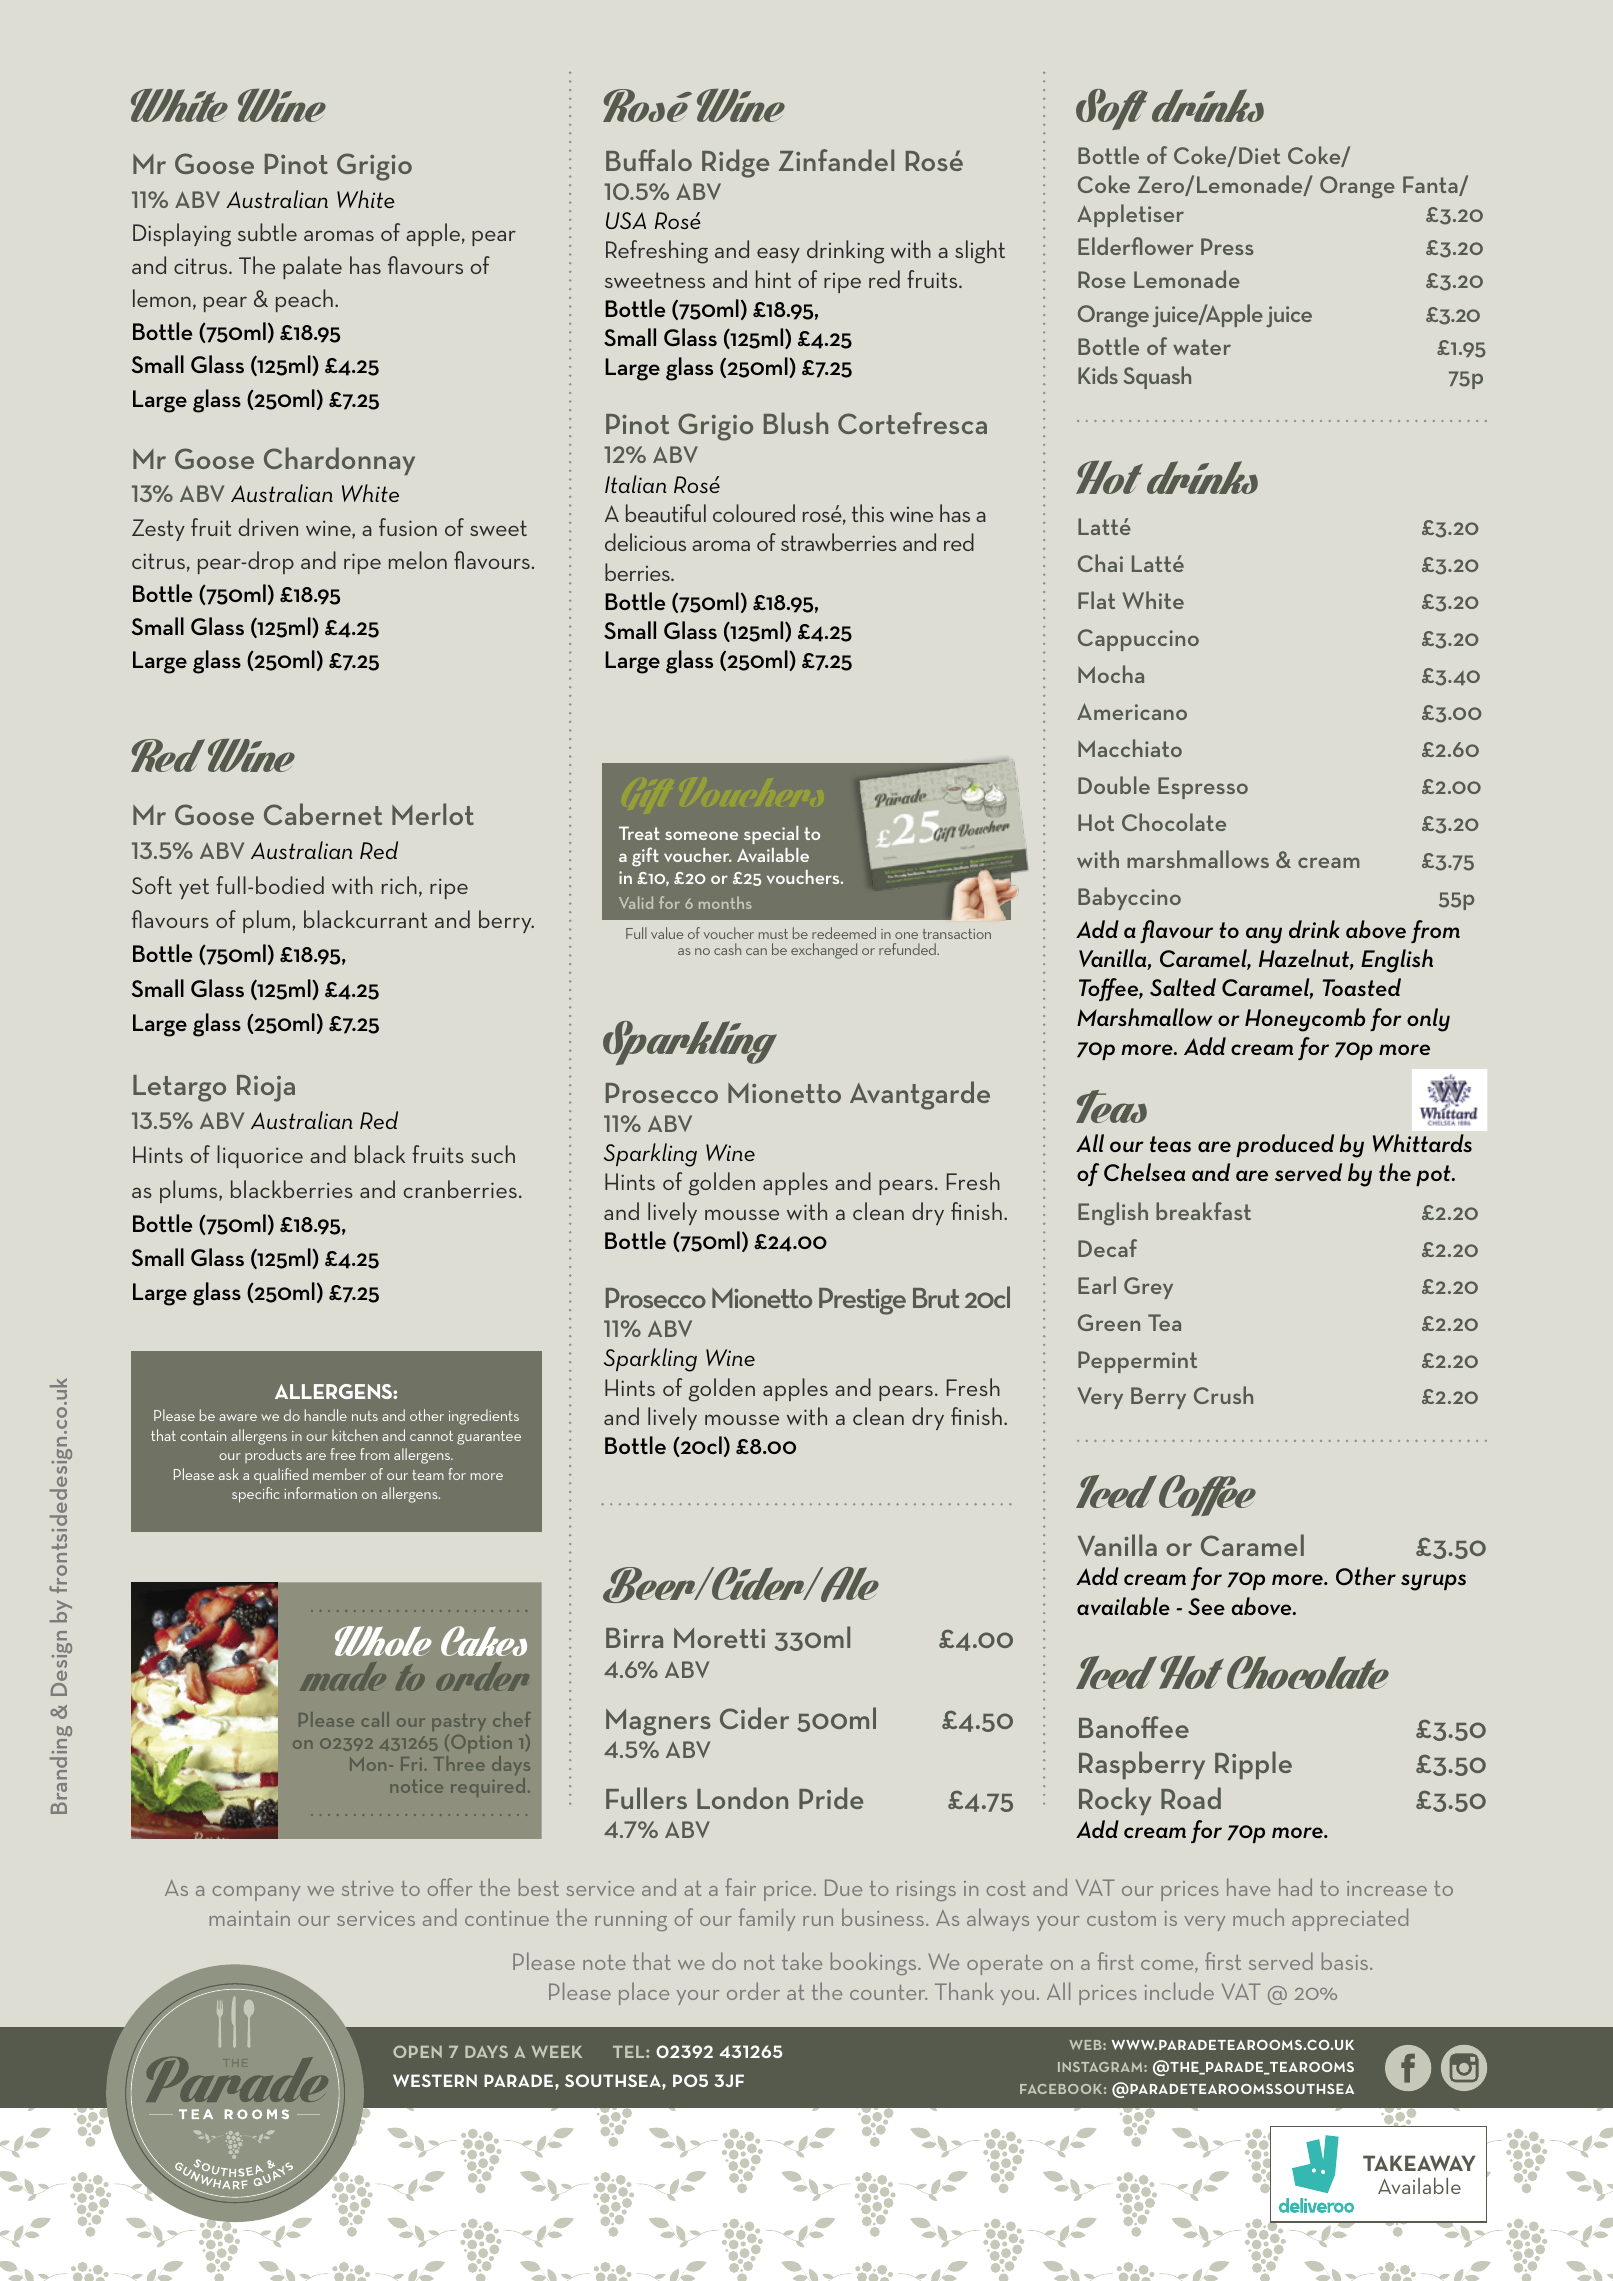  What do you see at coordinates (323, 814) in the document?
I see `Cabernet` at bounding box center [323, 814].
